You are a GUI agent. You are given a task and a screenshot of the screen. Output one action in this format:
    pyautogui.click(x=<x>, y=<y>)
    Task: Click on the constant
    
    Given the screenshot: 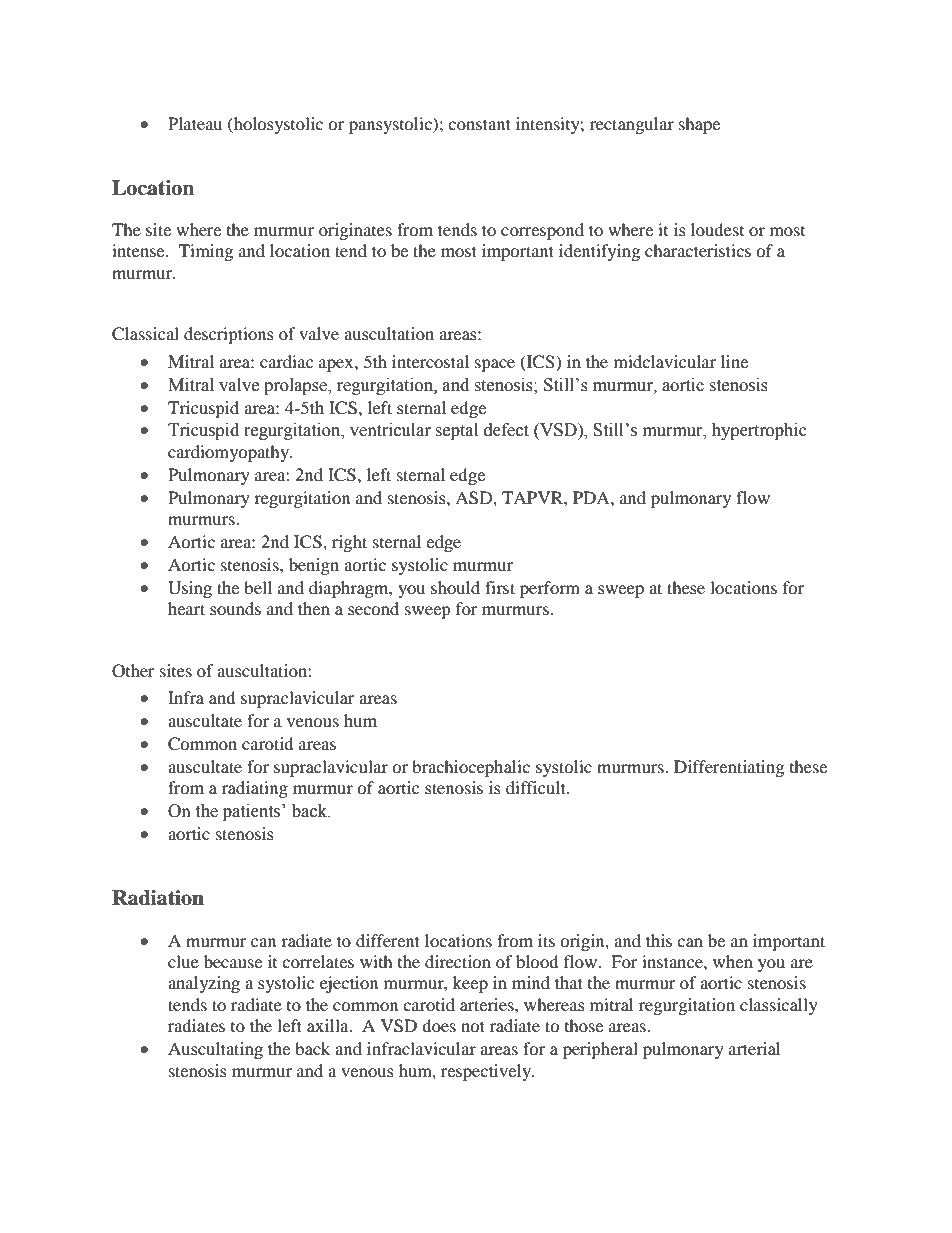 What is the action you would take?
    pyautogui.click(x=479, y=124)
